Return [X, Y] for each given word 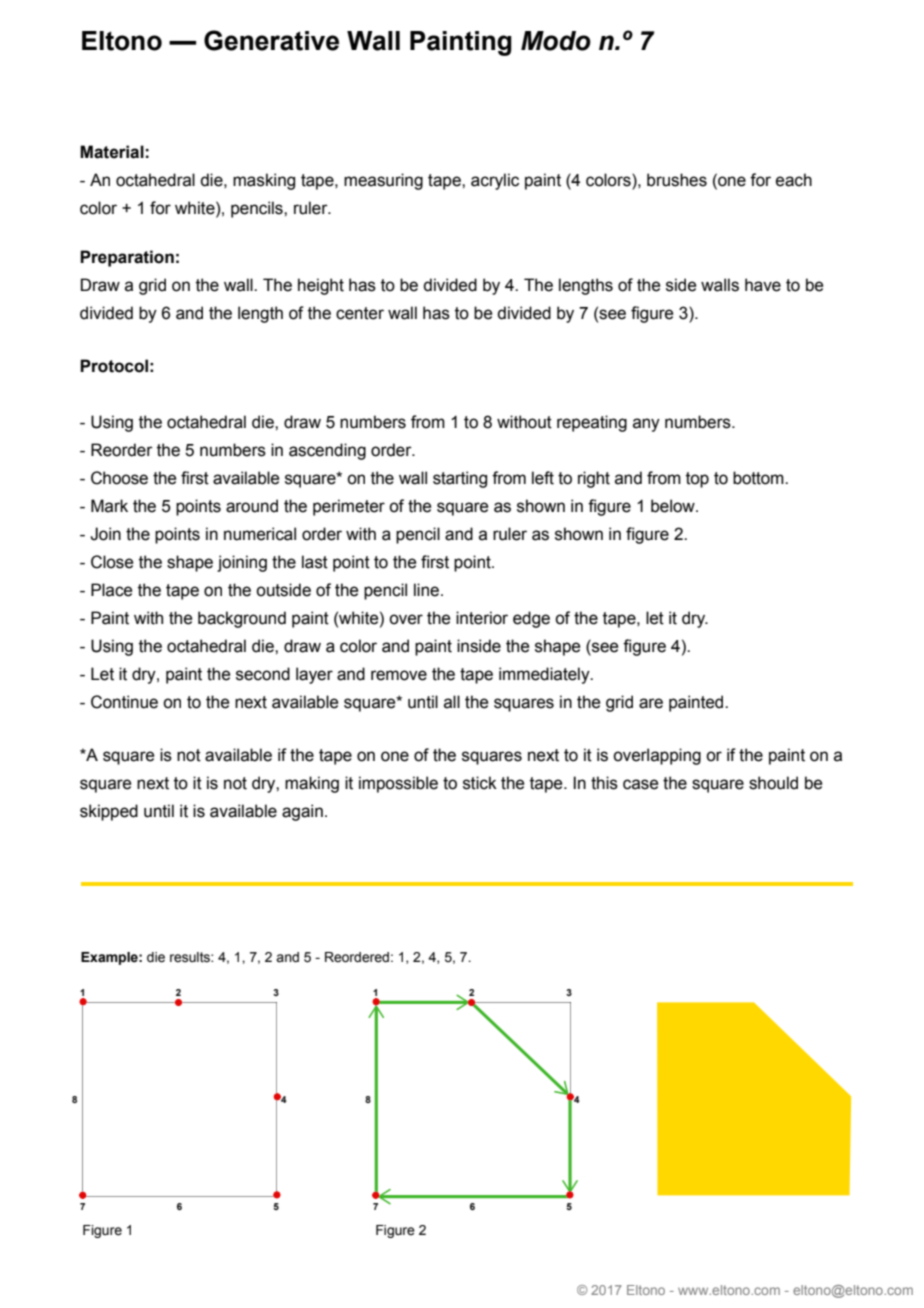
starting [460, 479]
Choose [119, 478]
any [646, 425]
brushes [677, 180]
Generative [271, 40]
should [773, 783]
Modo [556, 41]
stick [480, 783]
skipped [109, 812]
